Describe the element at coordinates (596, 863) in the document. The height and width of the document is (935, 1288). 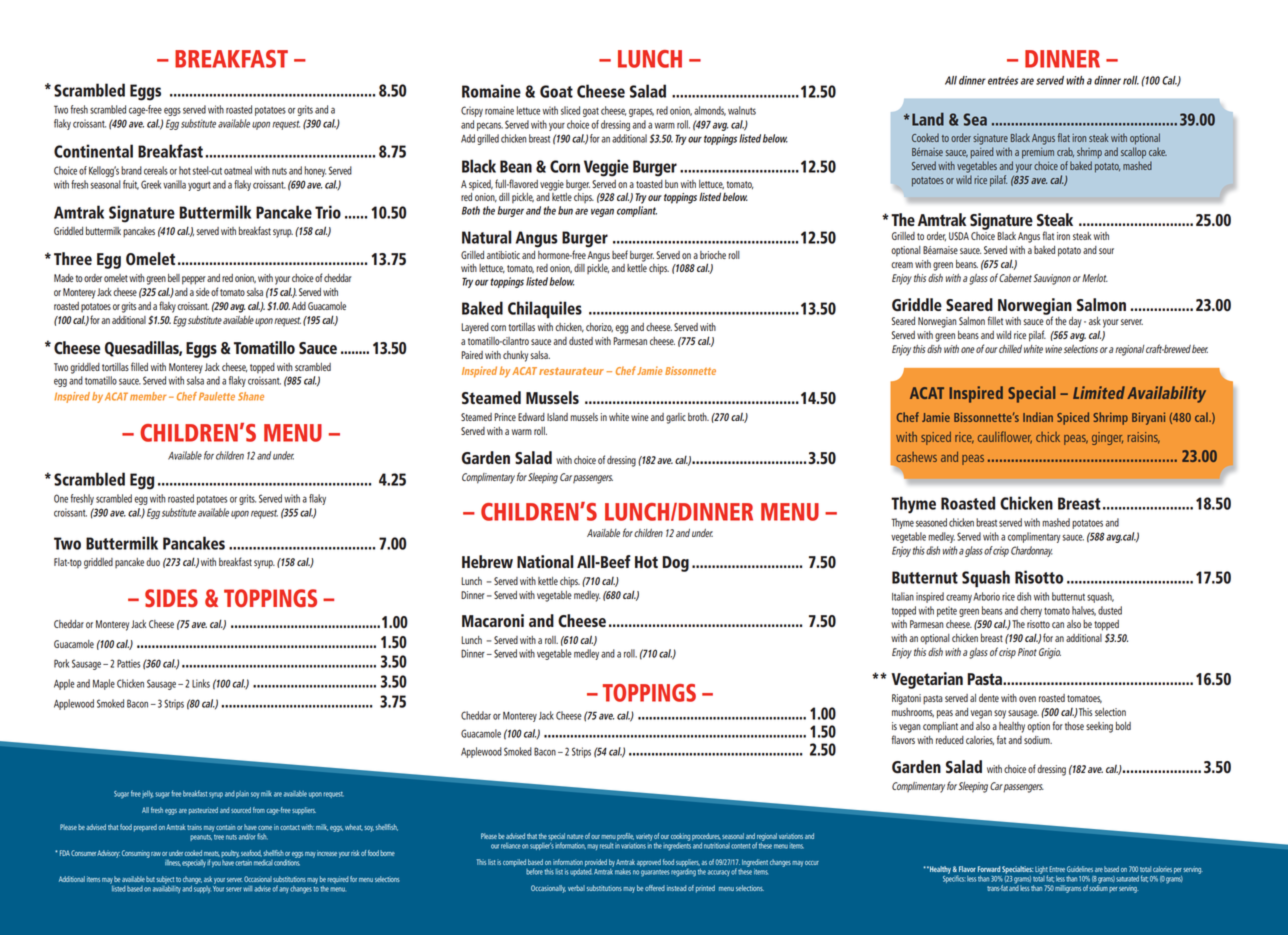
I see `provided` at that location.
